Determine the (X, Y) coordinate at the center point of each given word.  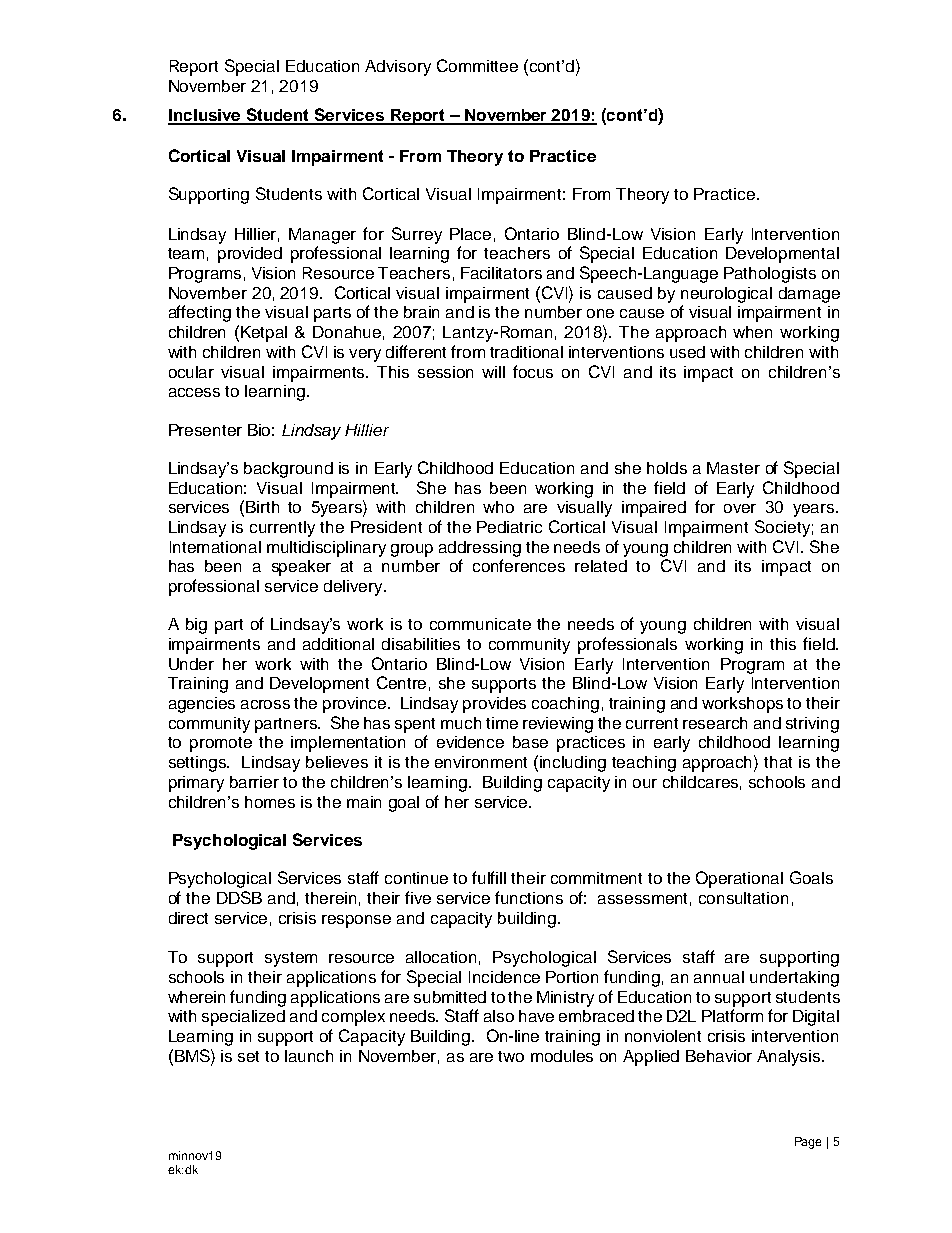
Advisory (398, 68)
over (740, 508)
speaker (301, 568)
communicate (480, 624)
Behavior (719, 1056)
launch (309, 1056)
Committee (477, 65)
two (511, 1056)
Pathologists (770, 275)
